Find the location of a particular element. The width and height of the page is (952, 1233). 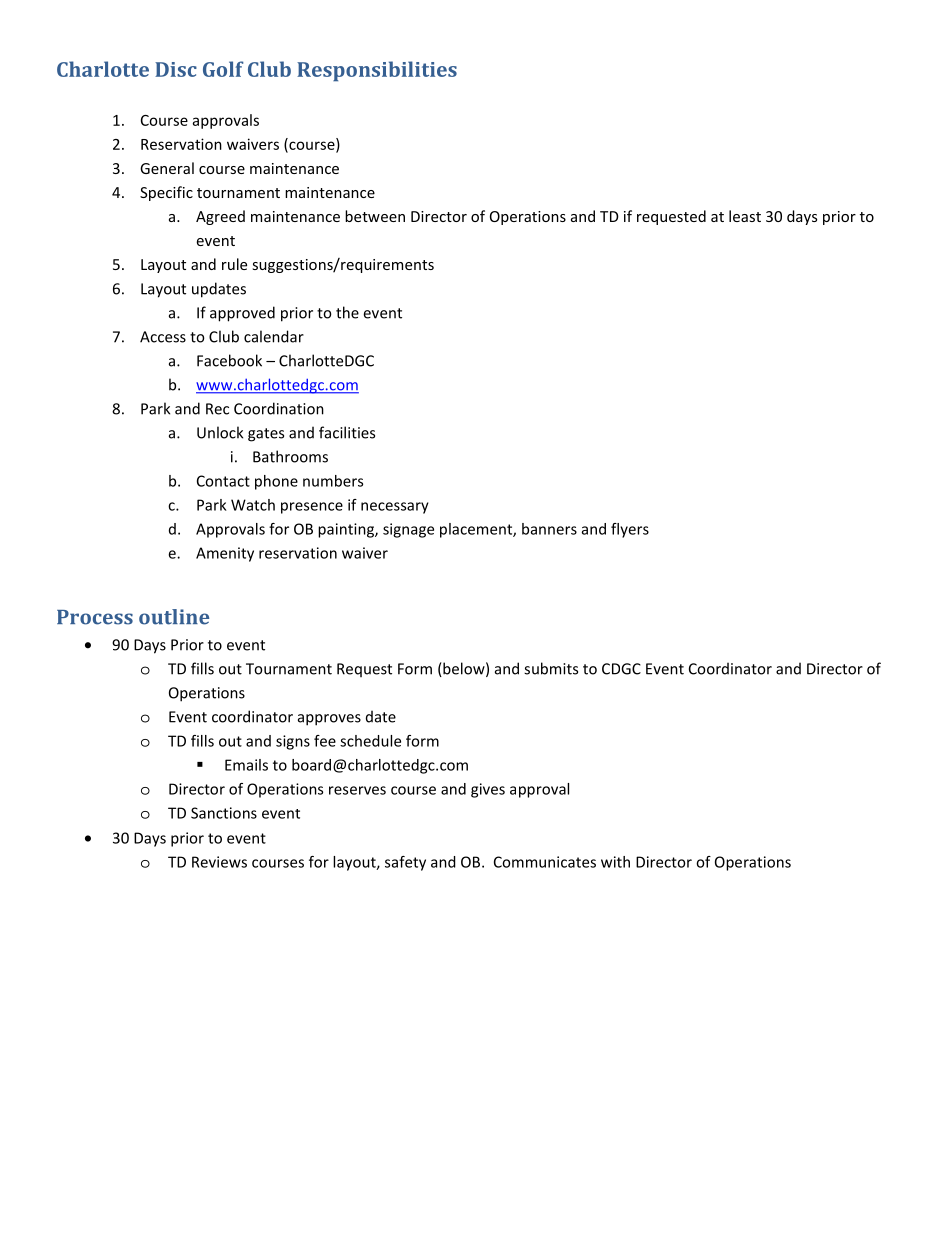

Reviews is located at coordinates (219, 862).
